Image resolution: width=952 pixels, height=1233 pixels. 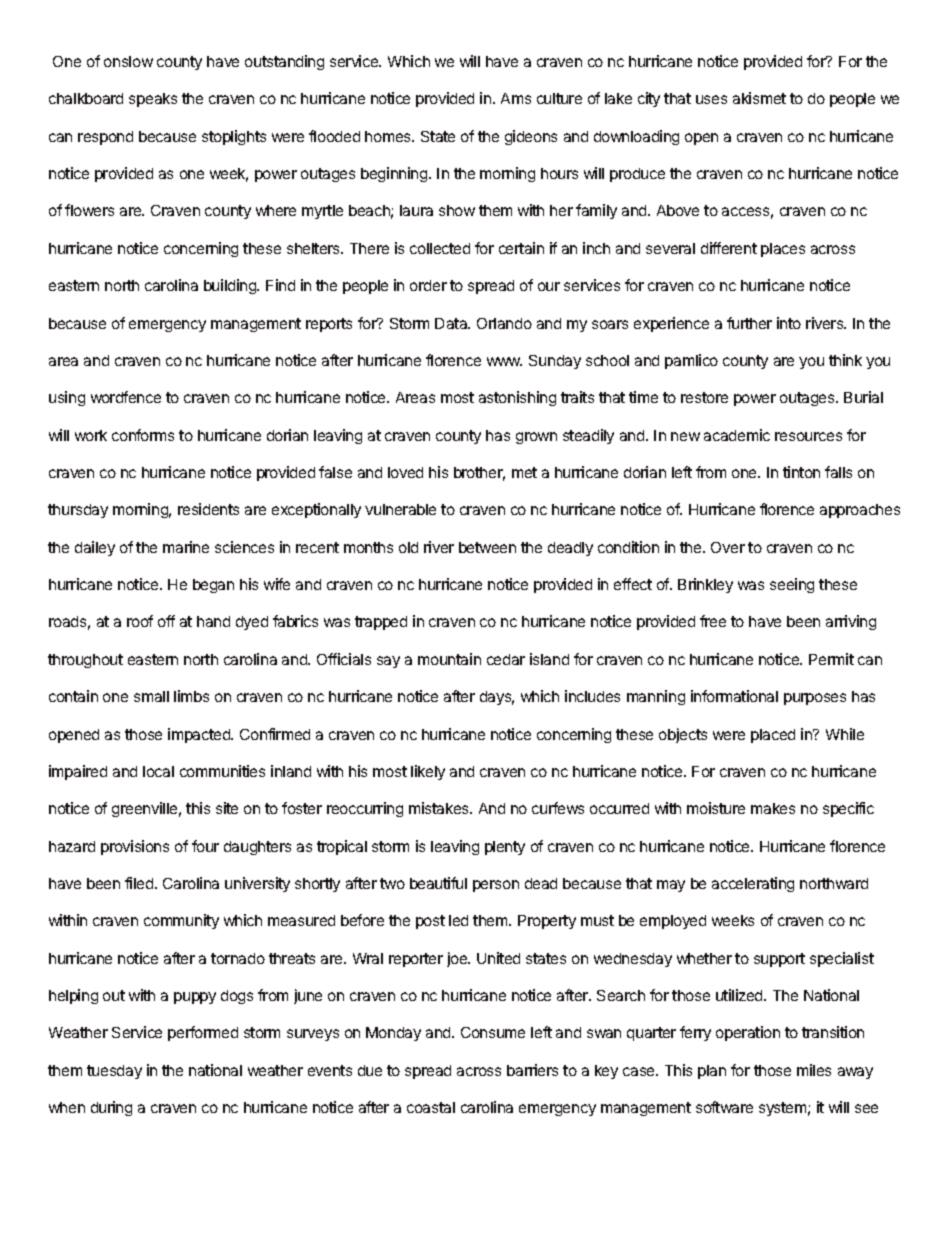 What do you see at coordinates (814, 1070) in the screenshot?
I see `miles` at bounding box center [814, 1070].
